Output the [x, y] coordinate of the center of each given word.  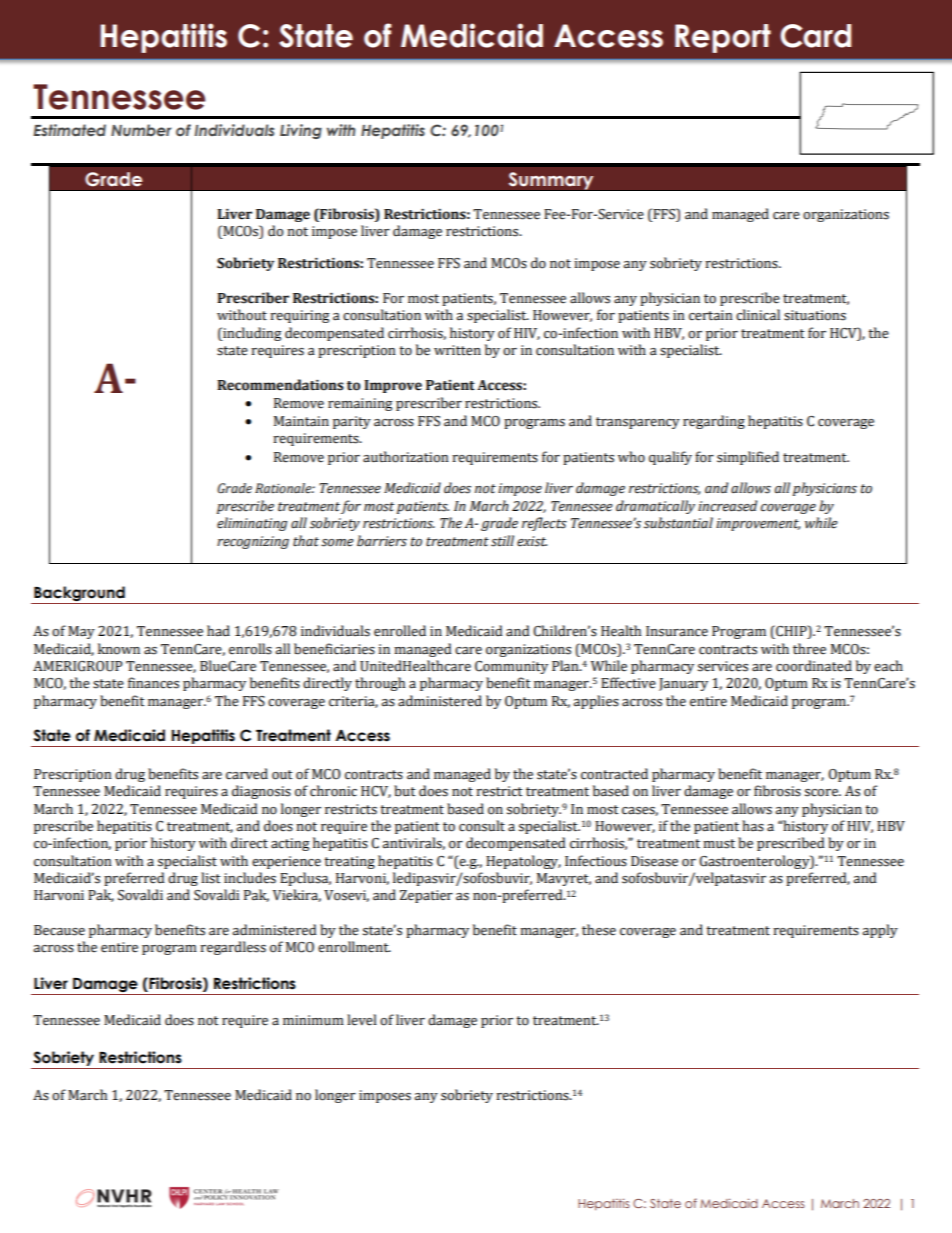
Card [815, 36]
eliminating [252, 524]
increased [727, 506]
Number [141, 130]
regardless [233, 948]
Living [301, 131]
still [502, 541]
